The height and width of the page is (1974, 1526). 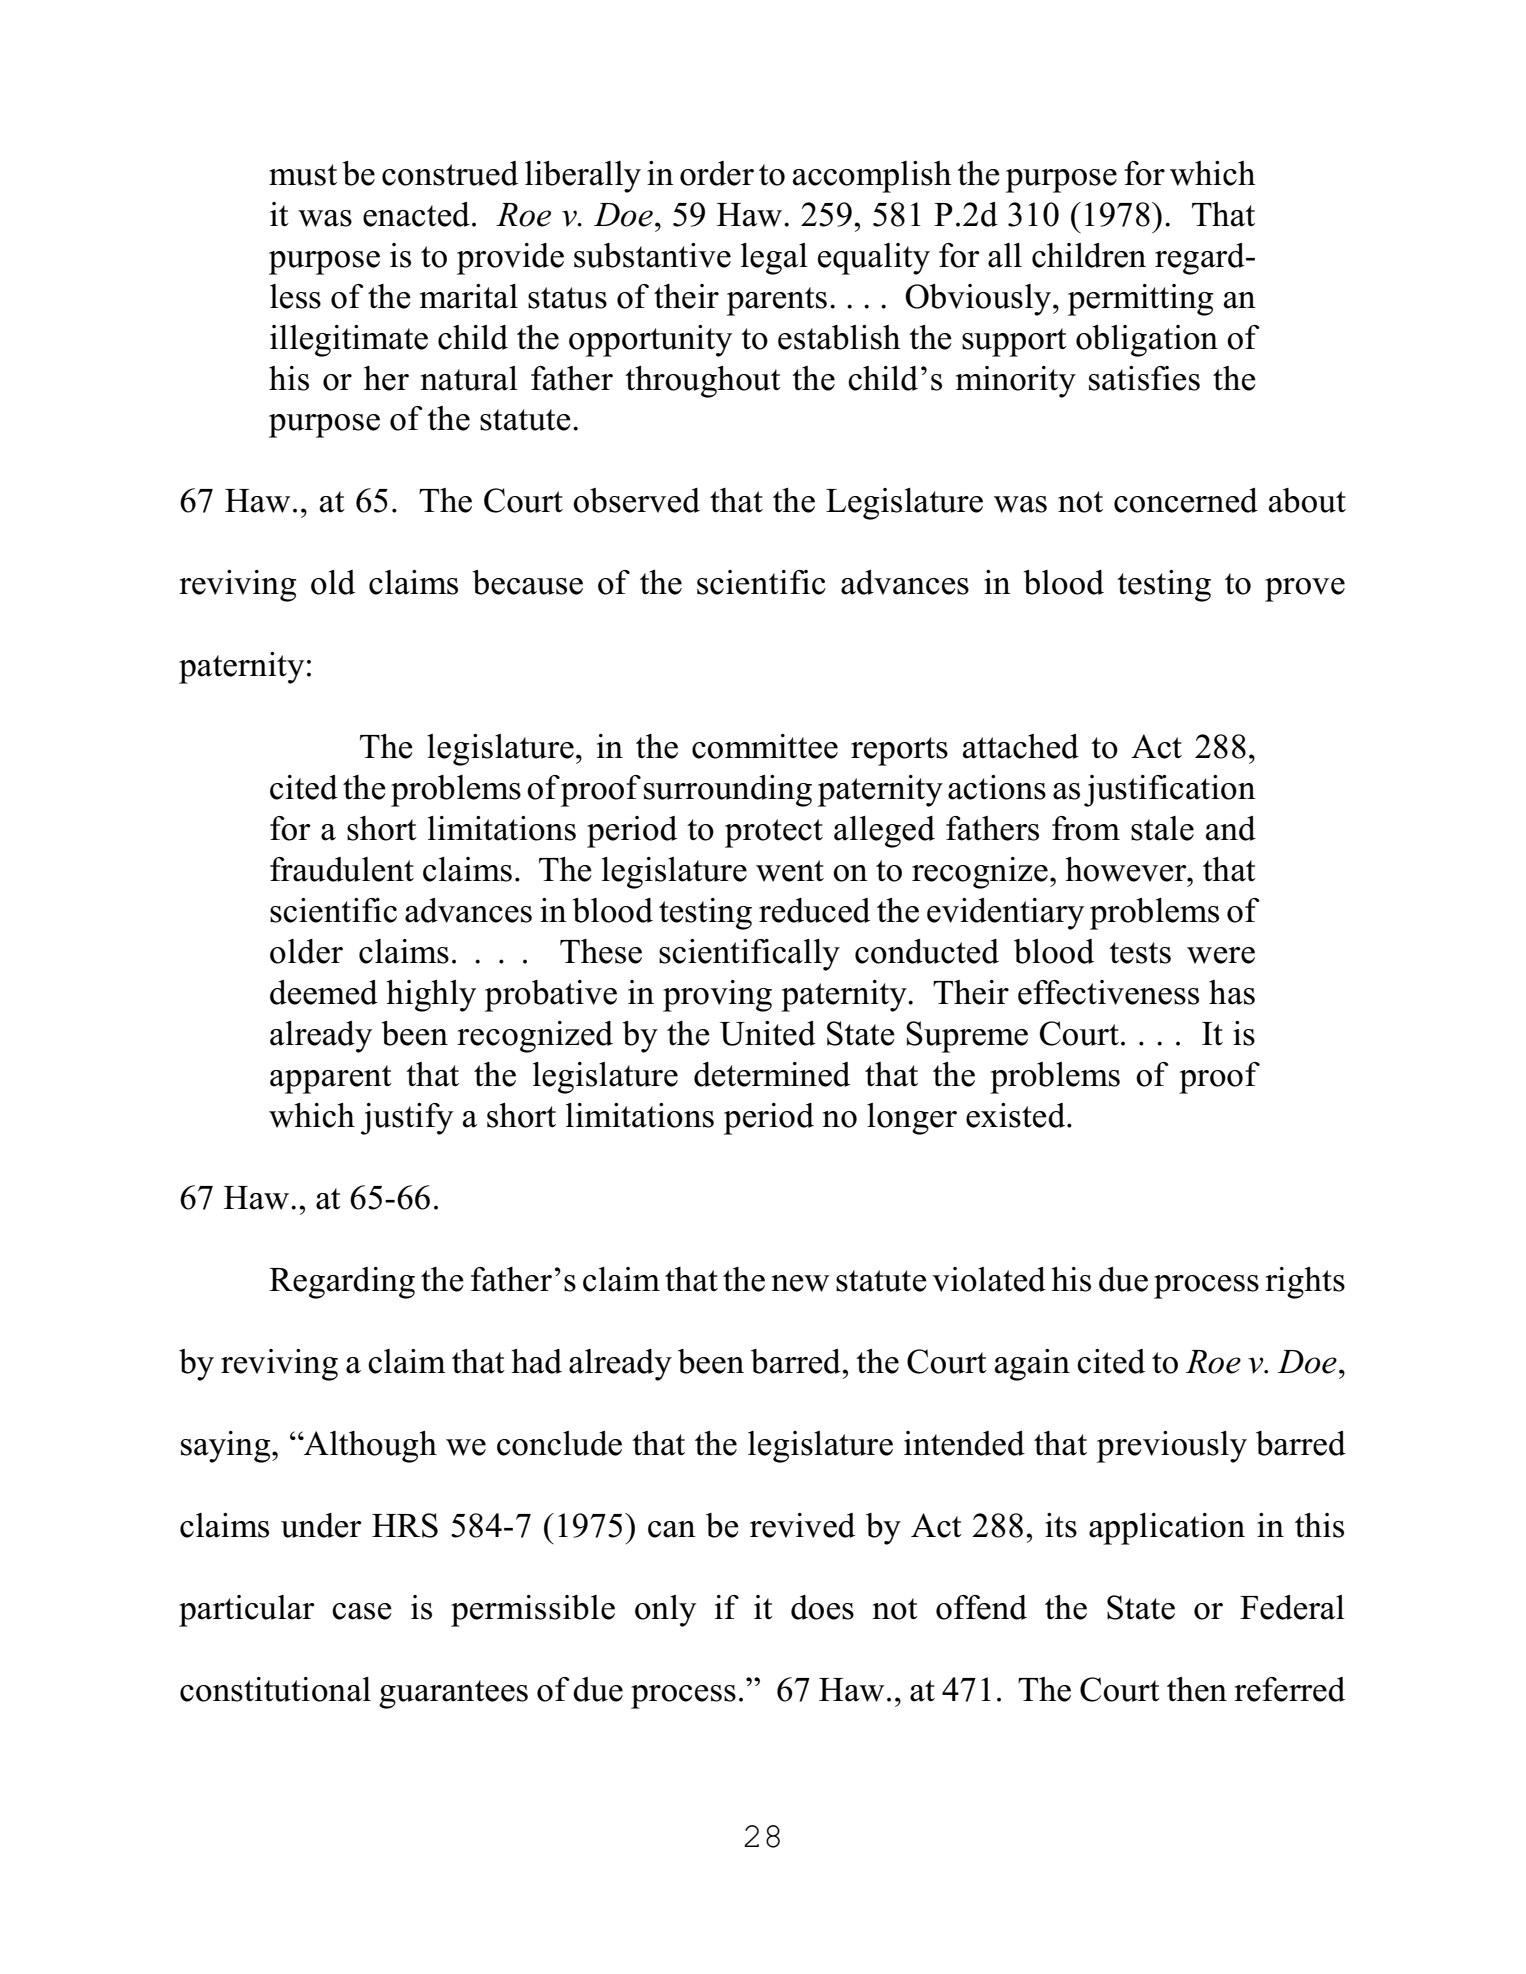 I want to click on reduced, so click(x=814, y=910).
